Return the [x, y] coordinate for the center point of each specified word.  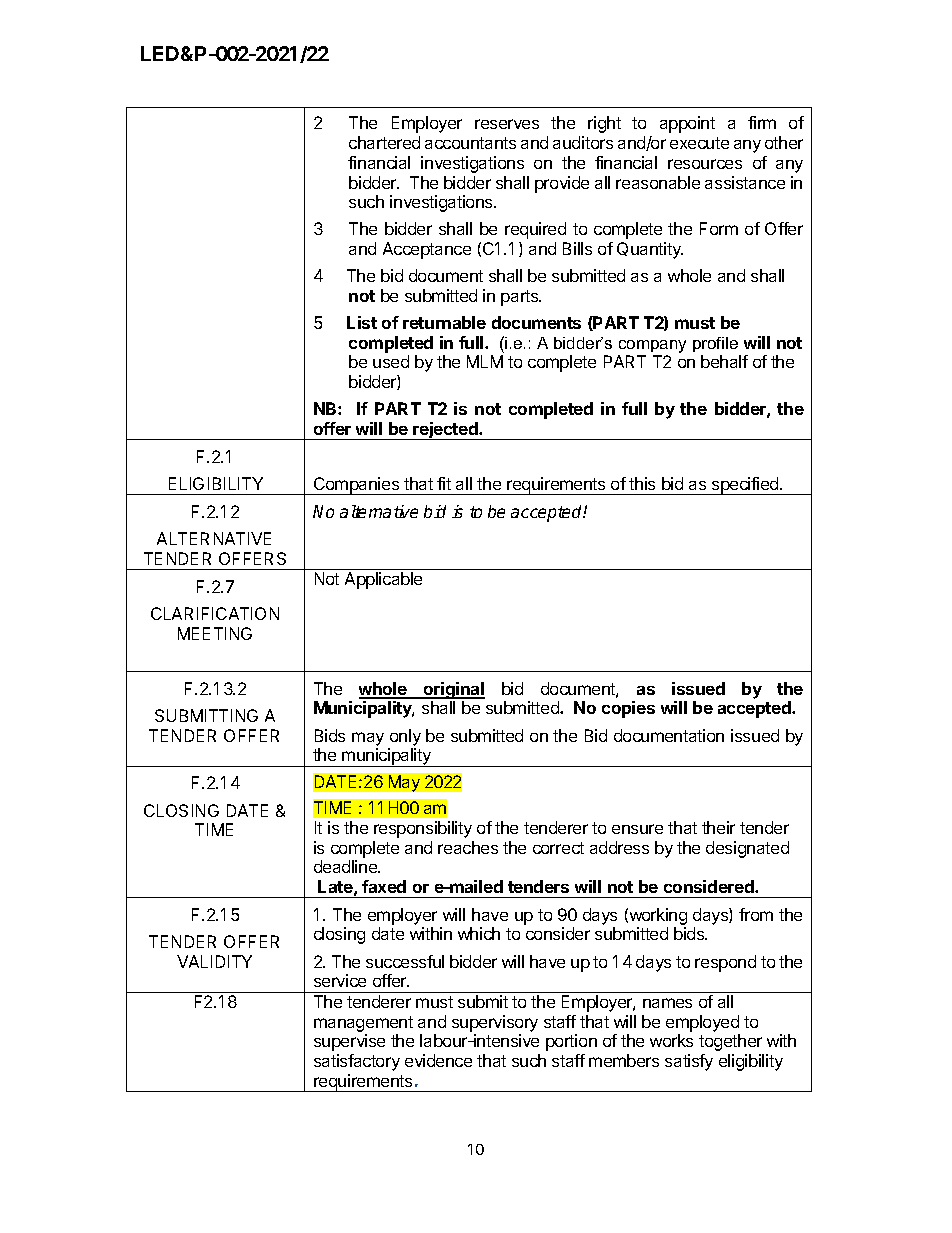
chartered [384, 142]
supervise [349, 1042]
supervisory [495, 1023]
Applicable [383, 580]
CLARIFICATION [215, 613]
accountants [470, 143]
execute [699, 143]
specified [745, 486]
